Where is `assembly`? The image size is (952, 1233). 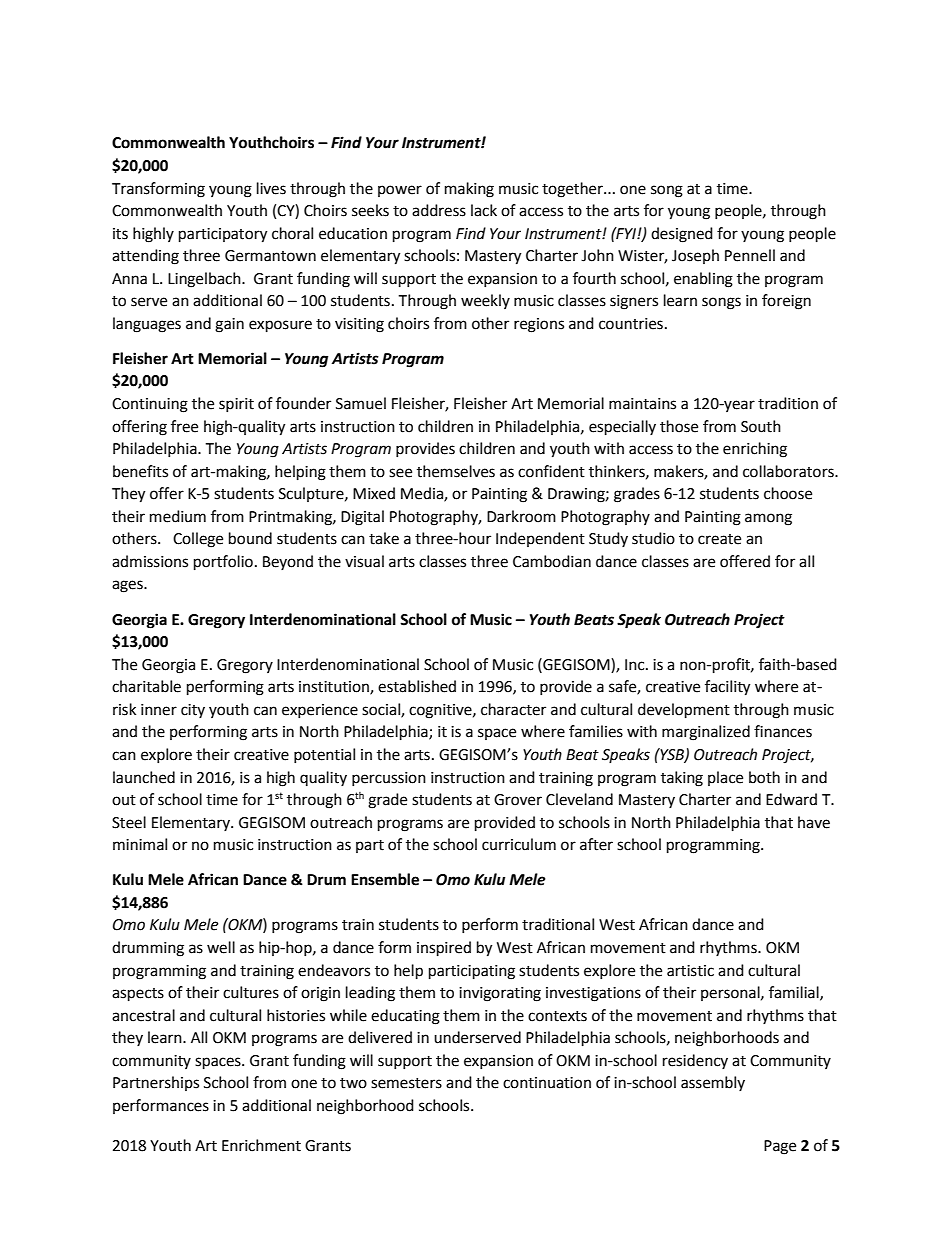
assembly is located at coordinates (713, 1083).
